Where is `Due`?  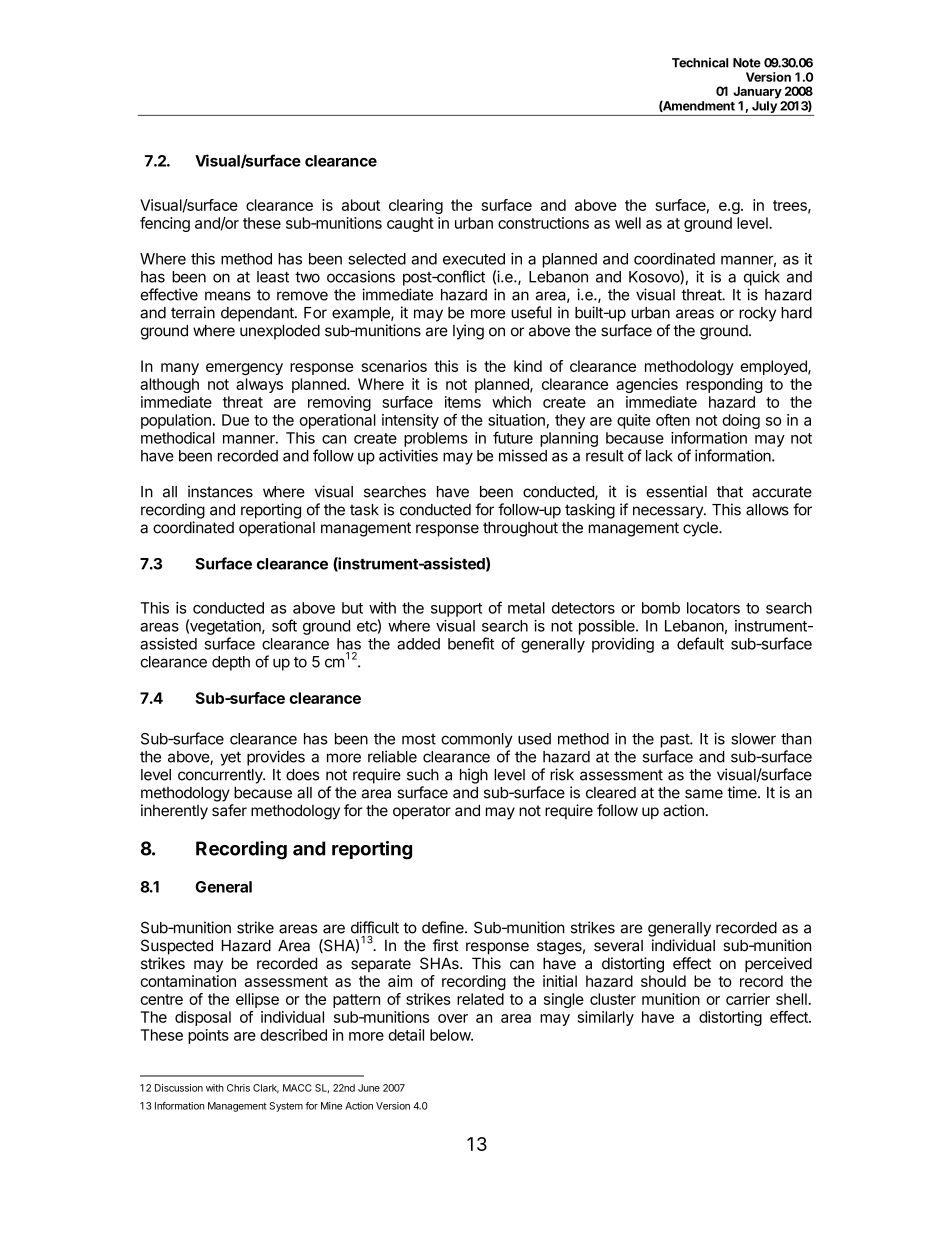
Due is located at coordinates (235, 420).
